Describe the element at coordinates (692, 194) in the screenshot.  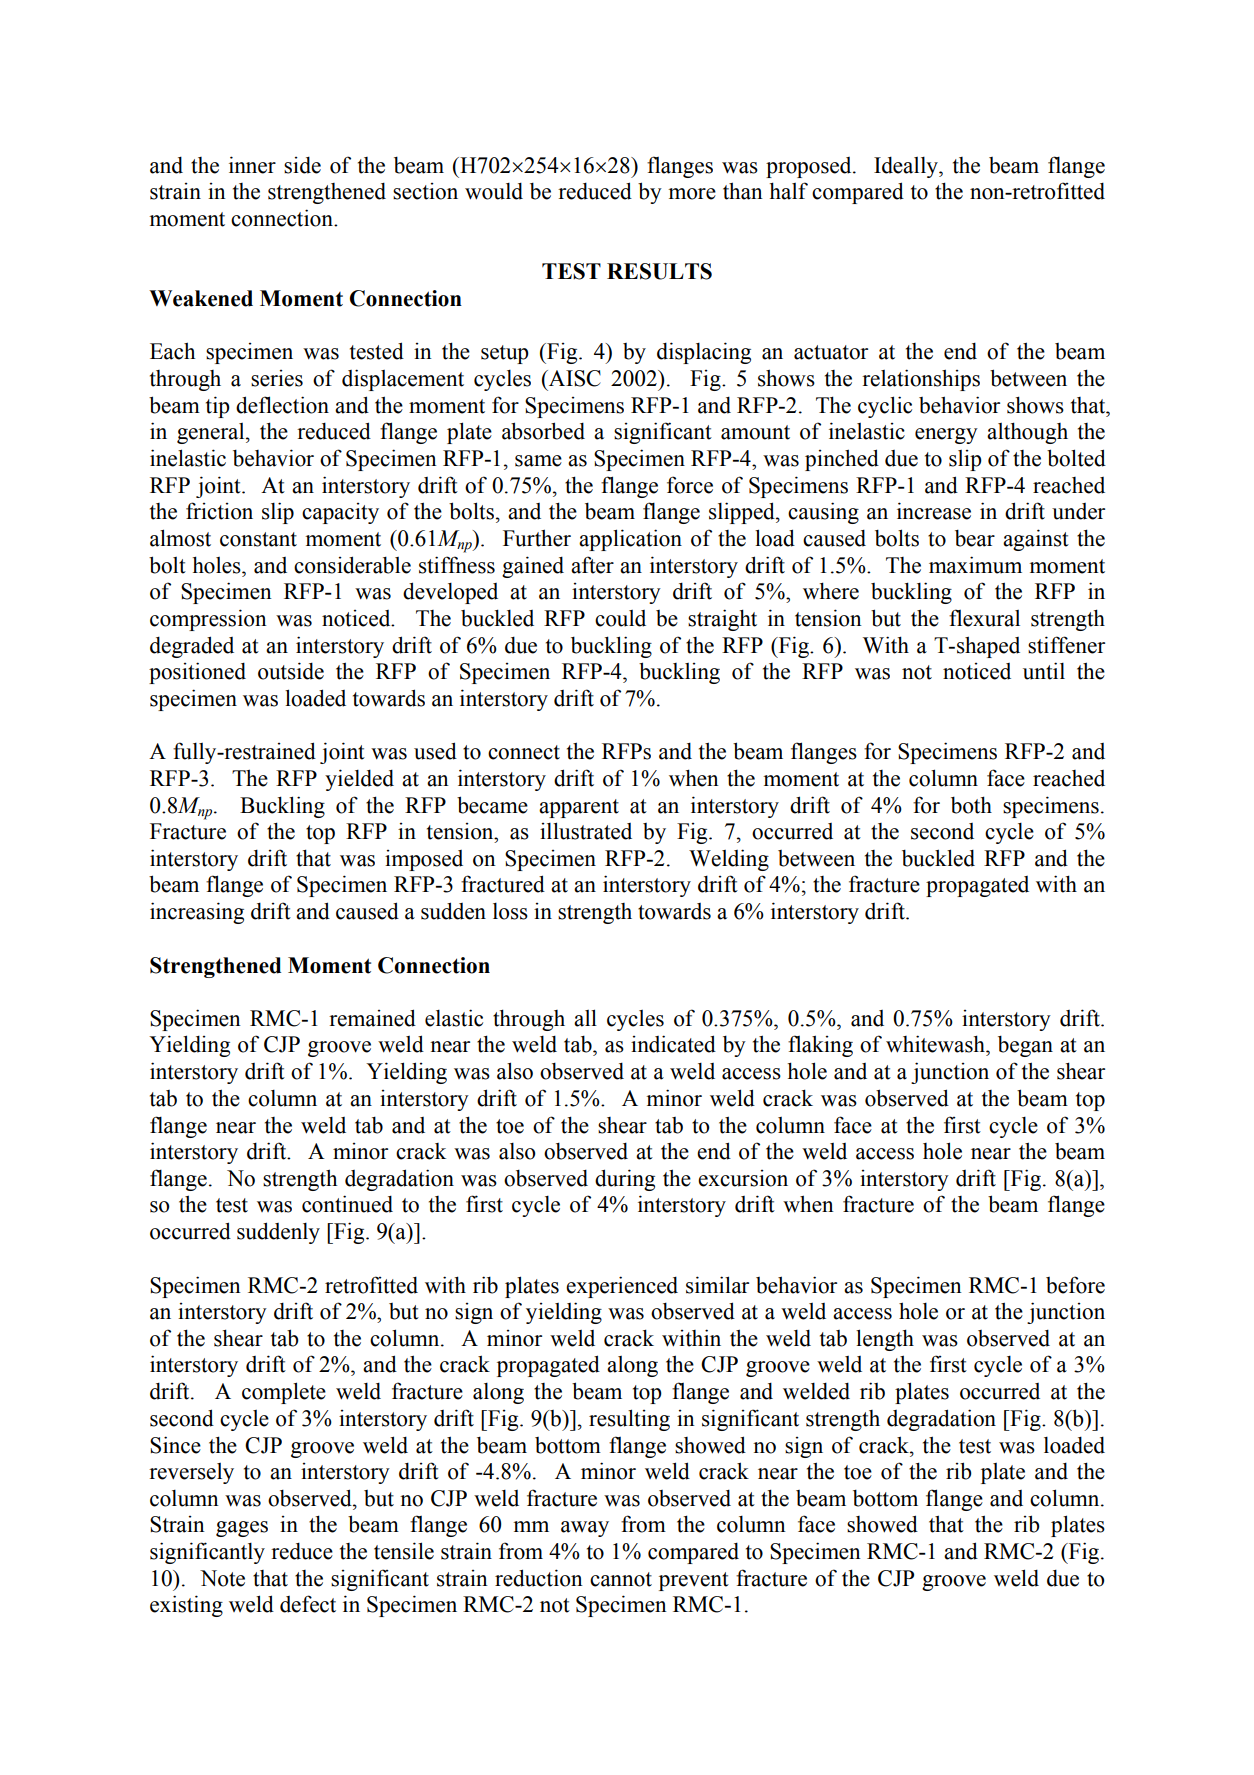
I see `more` at that location.
